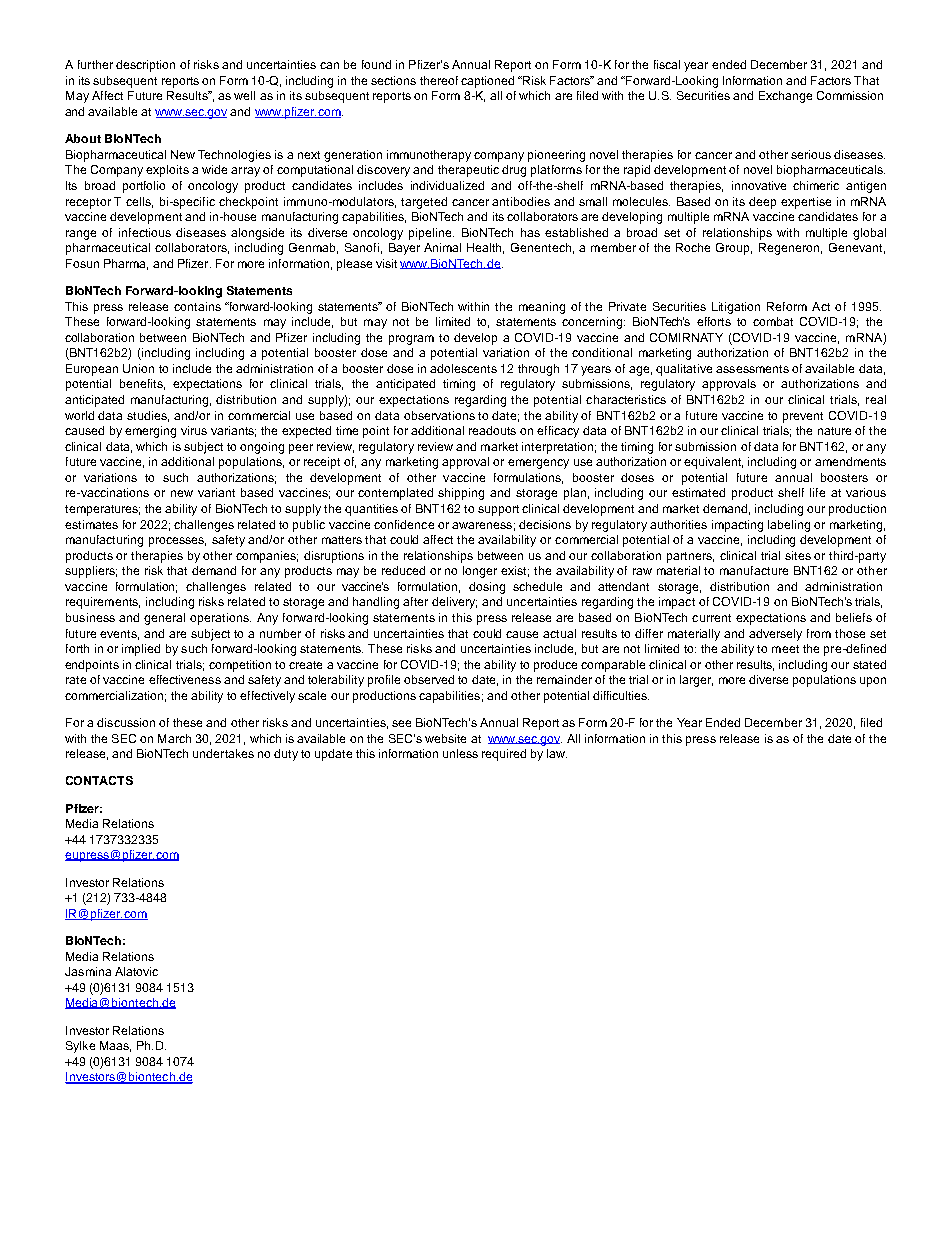 This image has height=1233, width=952. I want to click on captioned, so click(487, 82).
